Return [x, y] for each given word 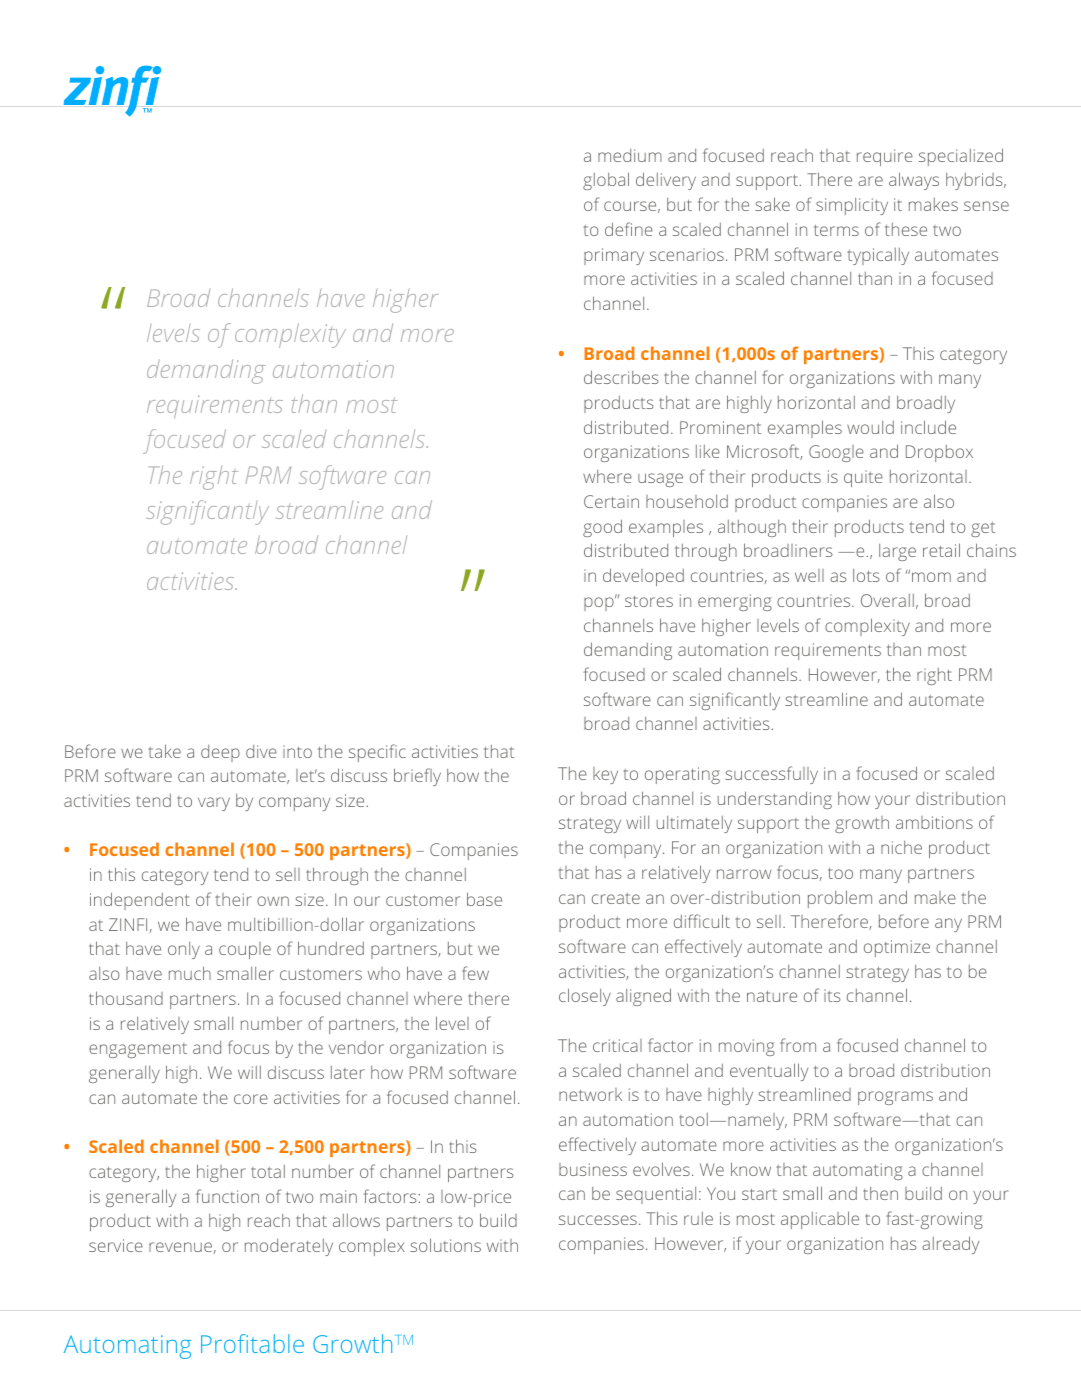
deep [220, 753]
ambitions [934, 822]
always [914, 181]
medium [630, 155]
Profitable [252, 1343]
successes [598, 1220]
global [606, 181]
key [605, 775]
